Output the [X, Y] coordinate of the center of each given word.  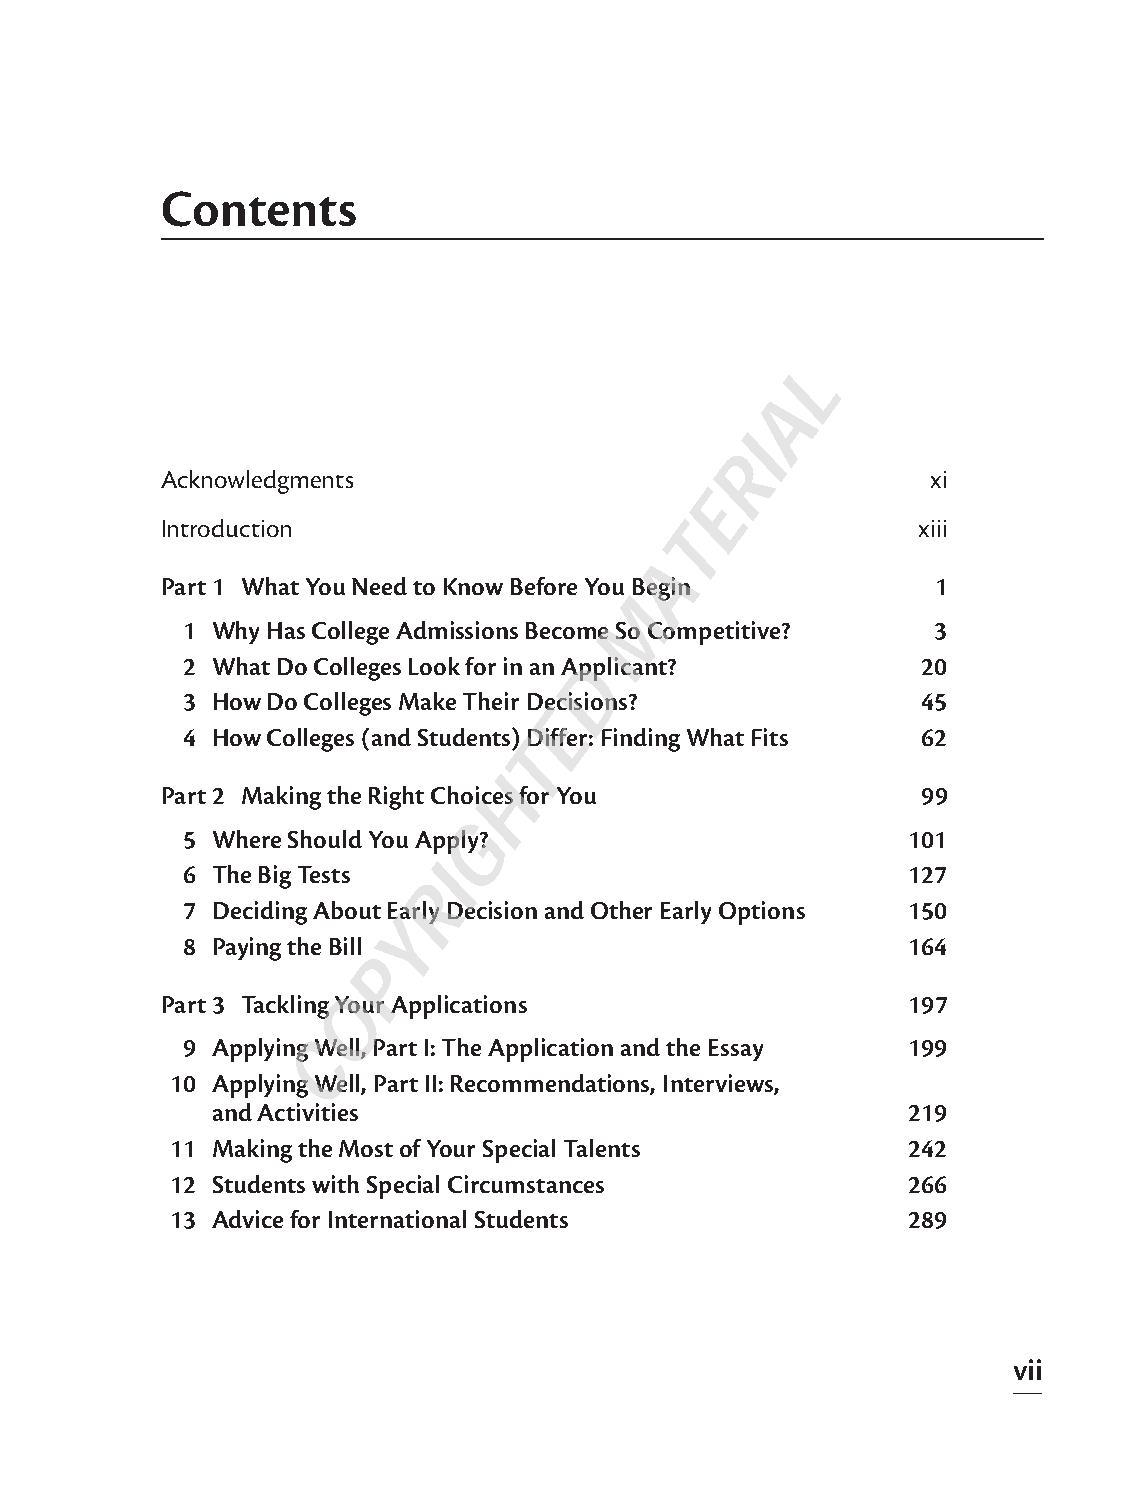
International [397, 1219]
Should [325, 839]
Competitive [715, 633]
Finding [641, 740]
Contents [259, 209]
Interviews [719, 1084]
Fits [770, 737]
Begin [661, 589]
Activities [307, 1112]
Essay [736, 1050]
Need [379, 586]
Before [544, 586]
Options [762, 913]
